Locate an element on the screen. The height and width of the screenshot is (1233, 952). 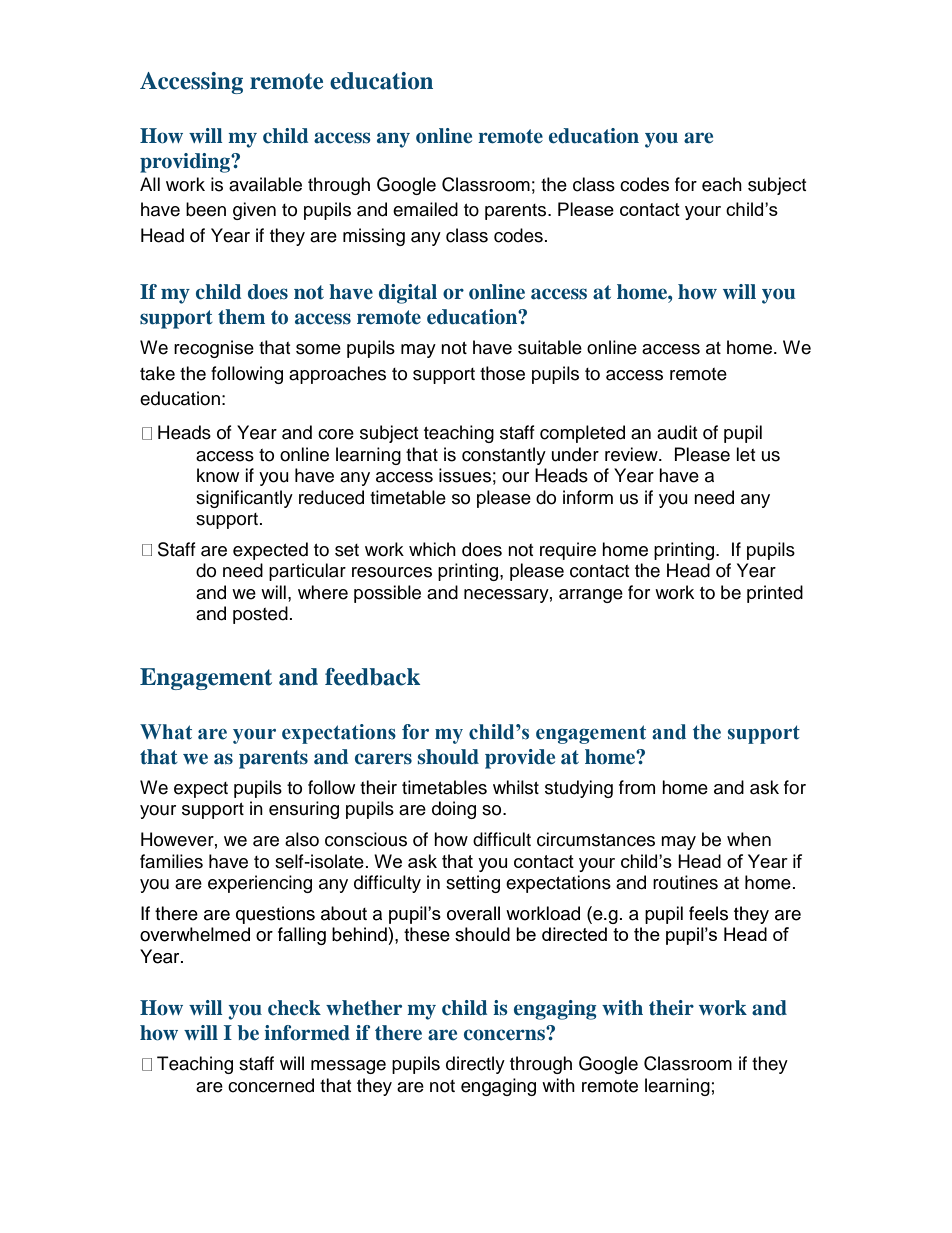
review is located at coordinates (632, 454).
